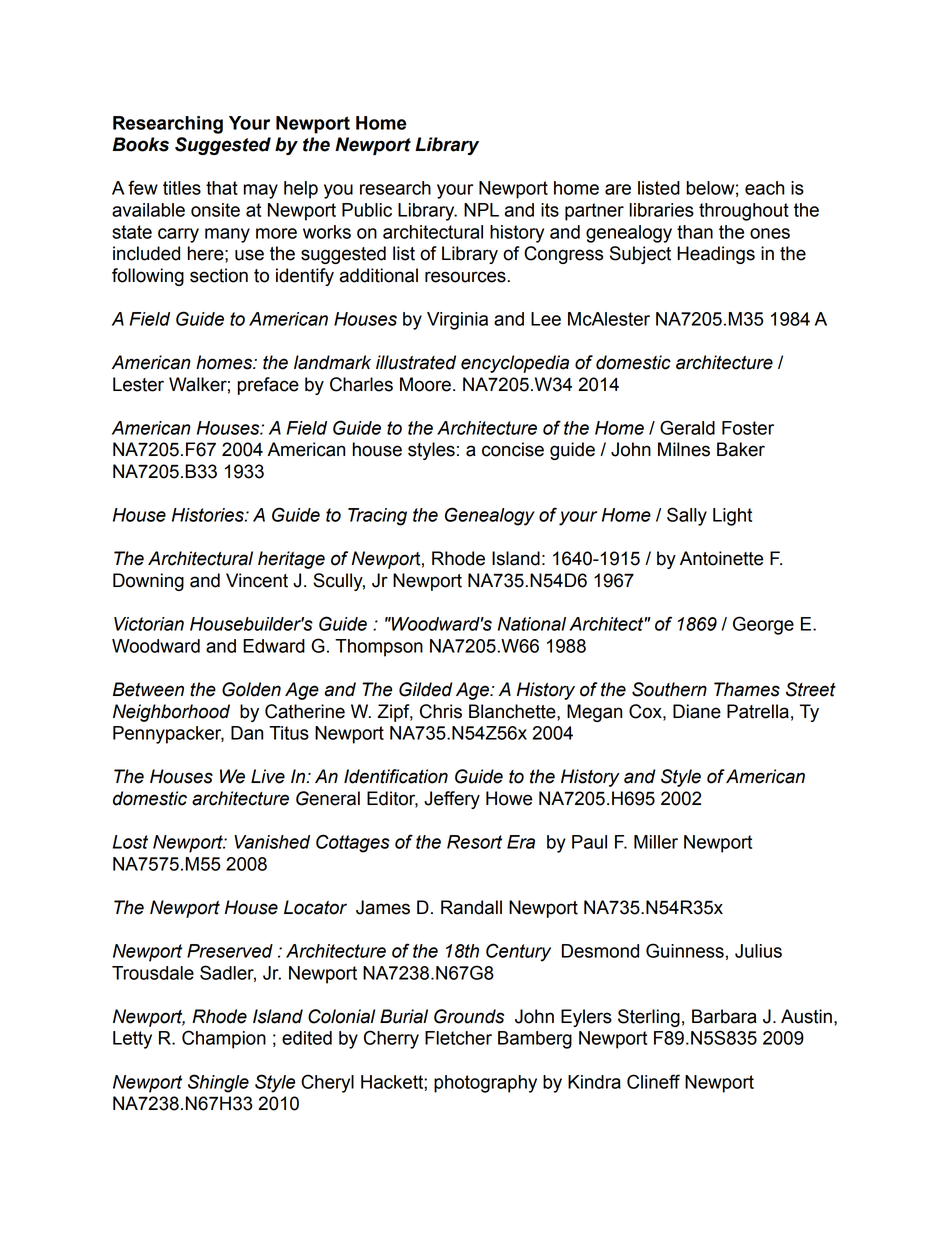 This screenshot has height=1233, width=952. I want to click on preface, so click(268, 386).
